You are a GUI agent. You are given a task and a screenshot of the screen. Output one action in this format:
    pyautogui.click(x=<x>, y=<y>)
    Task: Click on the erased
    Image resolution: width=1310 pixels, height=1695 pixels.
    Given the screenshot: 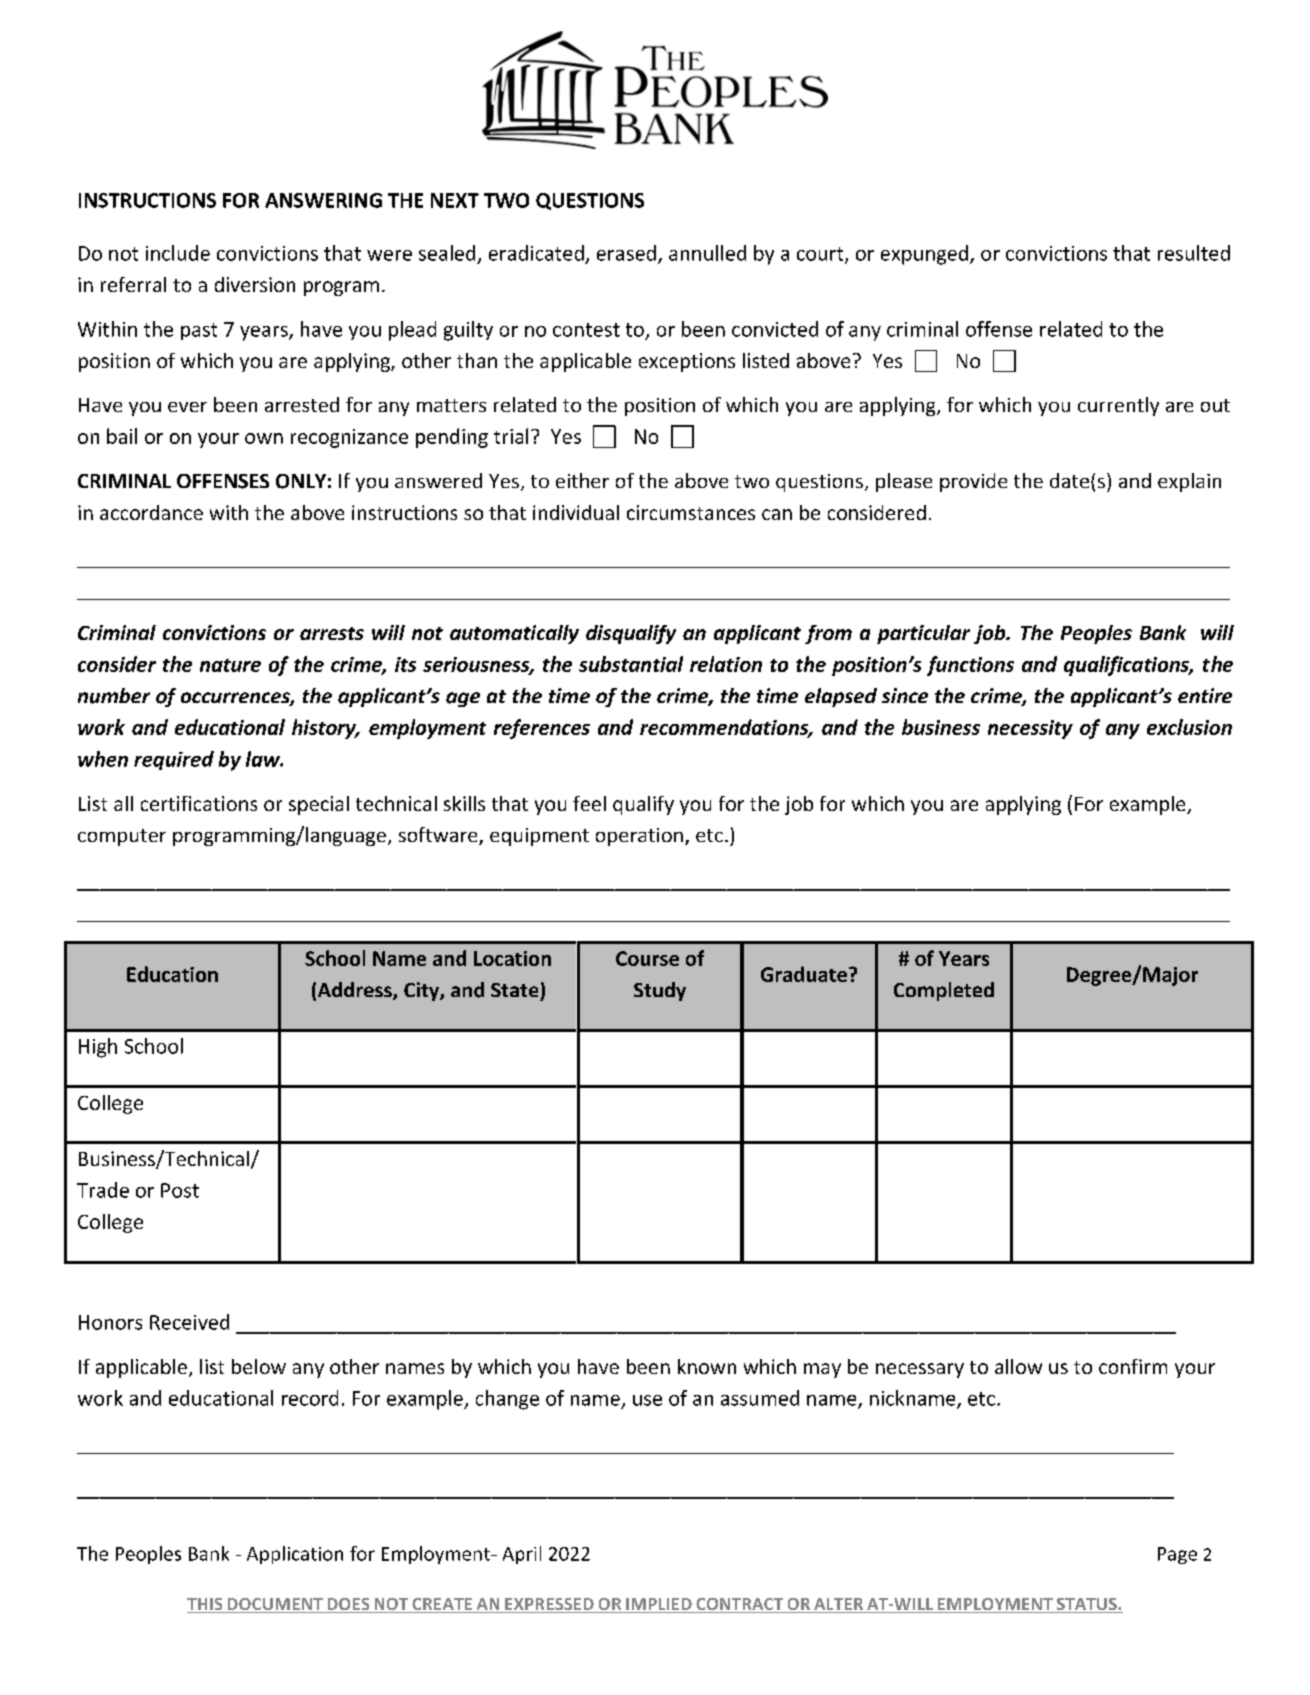 What is the action you would take?
    pyautogui.click(x=626, y=253)
